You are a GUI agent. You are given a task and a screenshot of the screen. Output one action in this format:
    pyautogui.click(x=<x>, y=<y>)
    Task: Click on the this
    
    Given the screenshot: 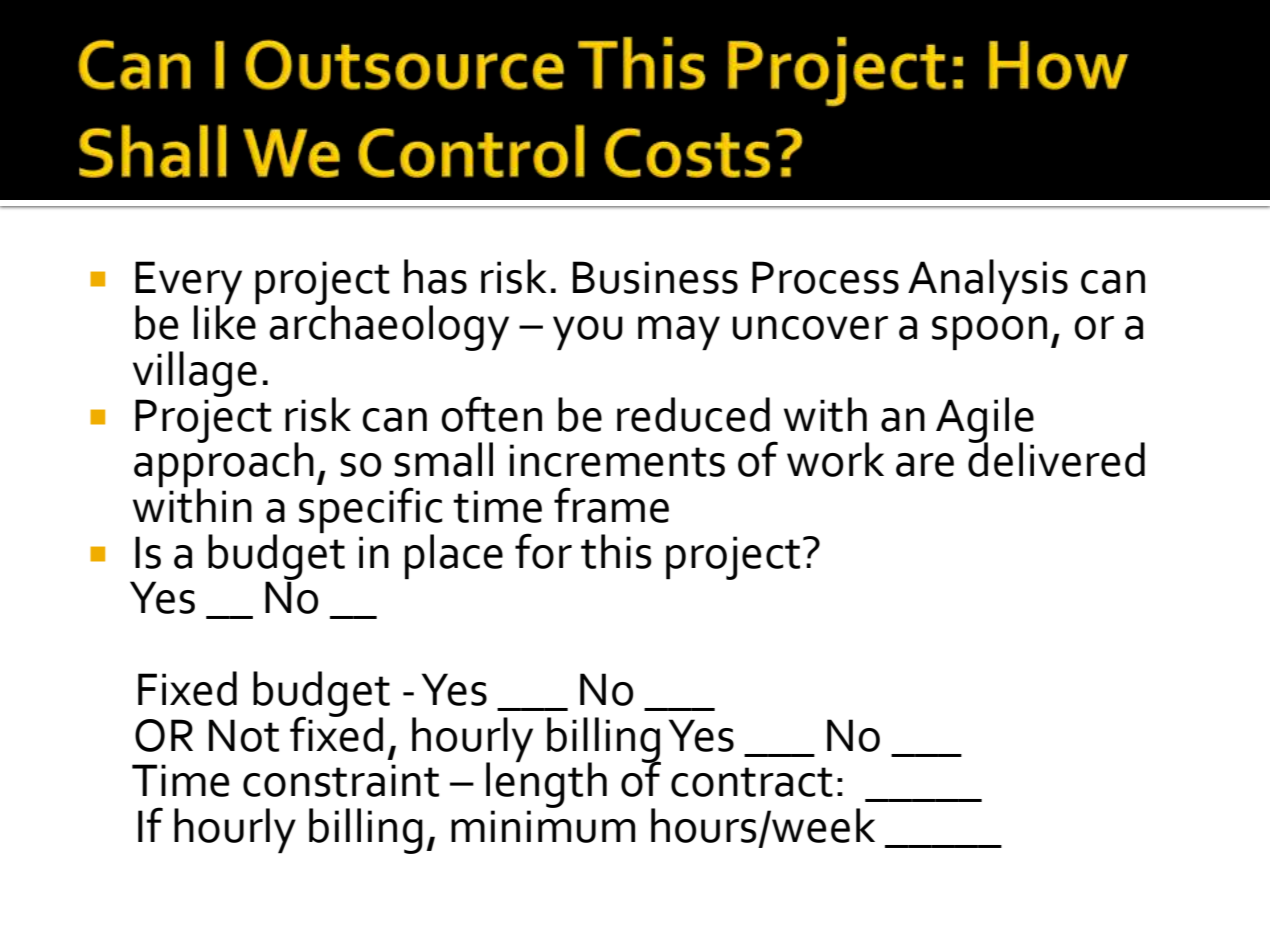 What is the action you would take?
    pyautogui.click(x=616, y=551)
